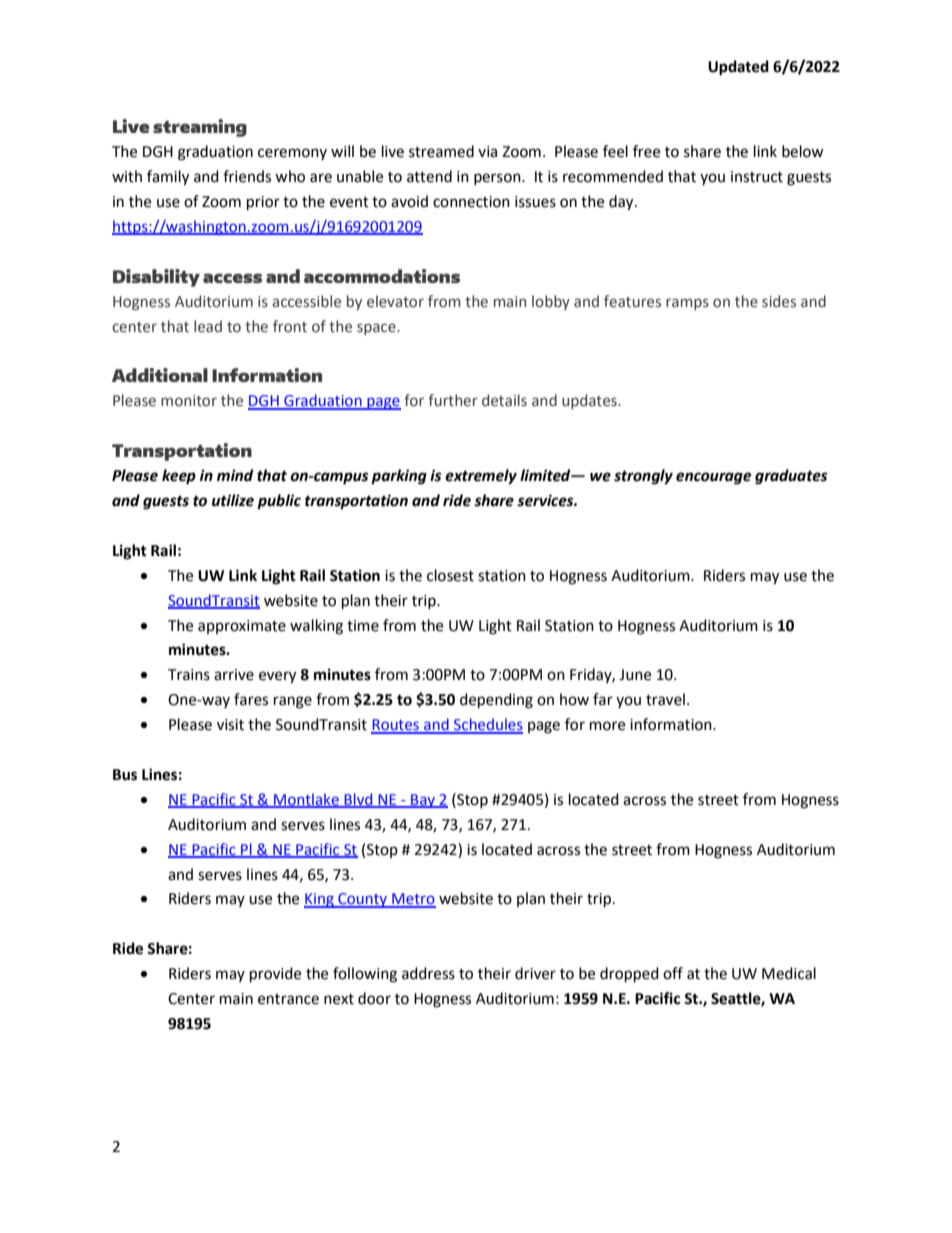  What do you see at coordinates (233, 500) in the screenshot?
I see `utilize` at bounding box center [233, 500].
